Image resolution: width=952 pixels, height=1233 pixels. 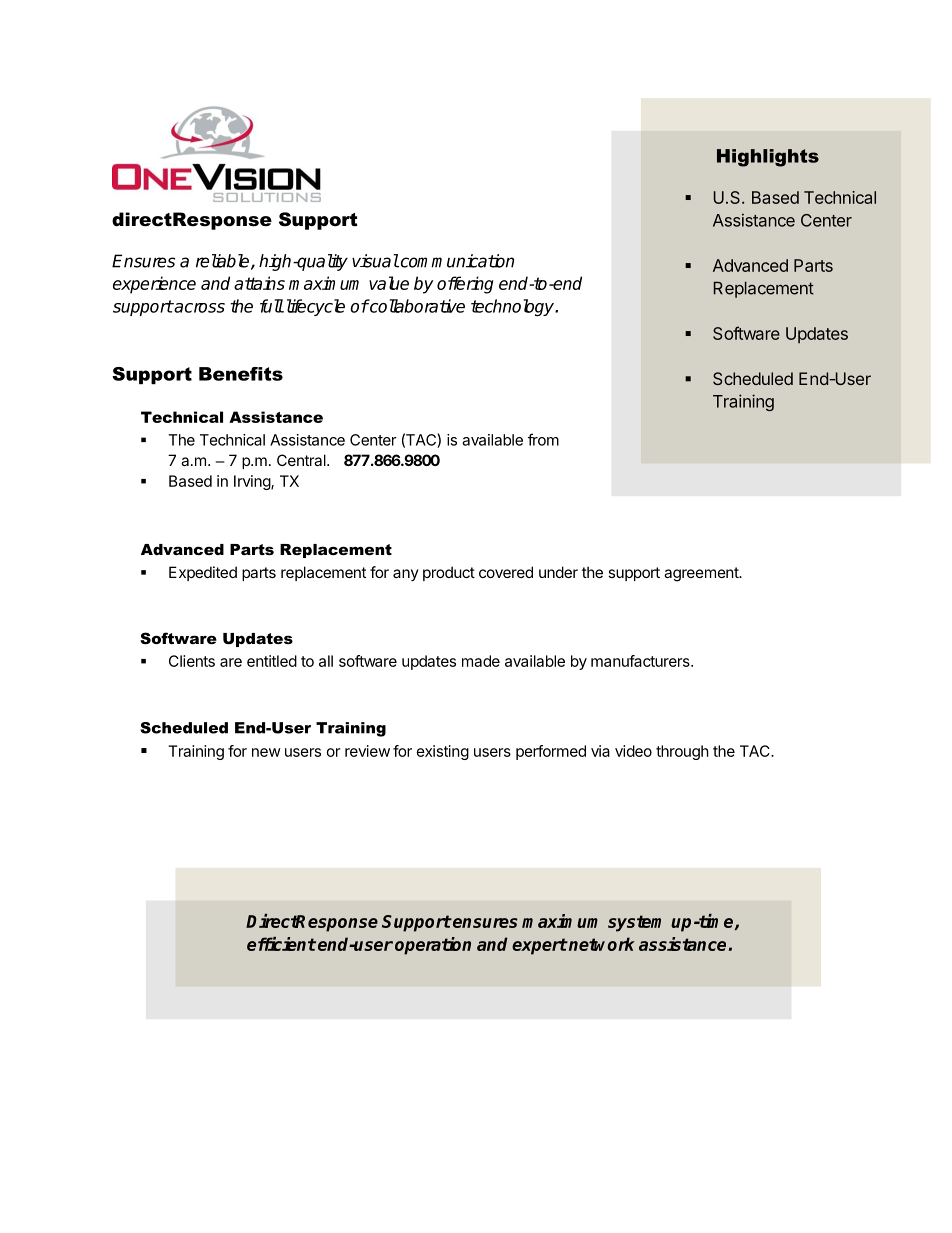 What do you see at coordinates (465, 285) in the screenshot?
I see `offering` at bounding box center [465, 285].
